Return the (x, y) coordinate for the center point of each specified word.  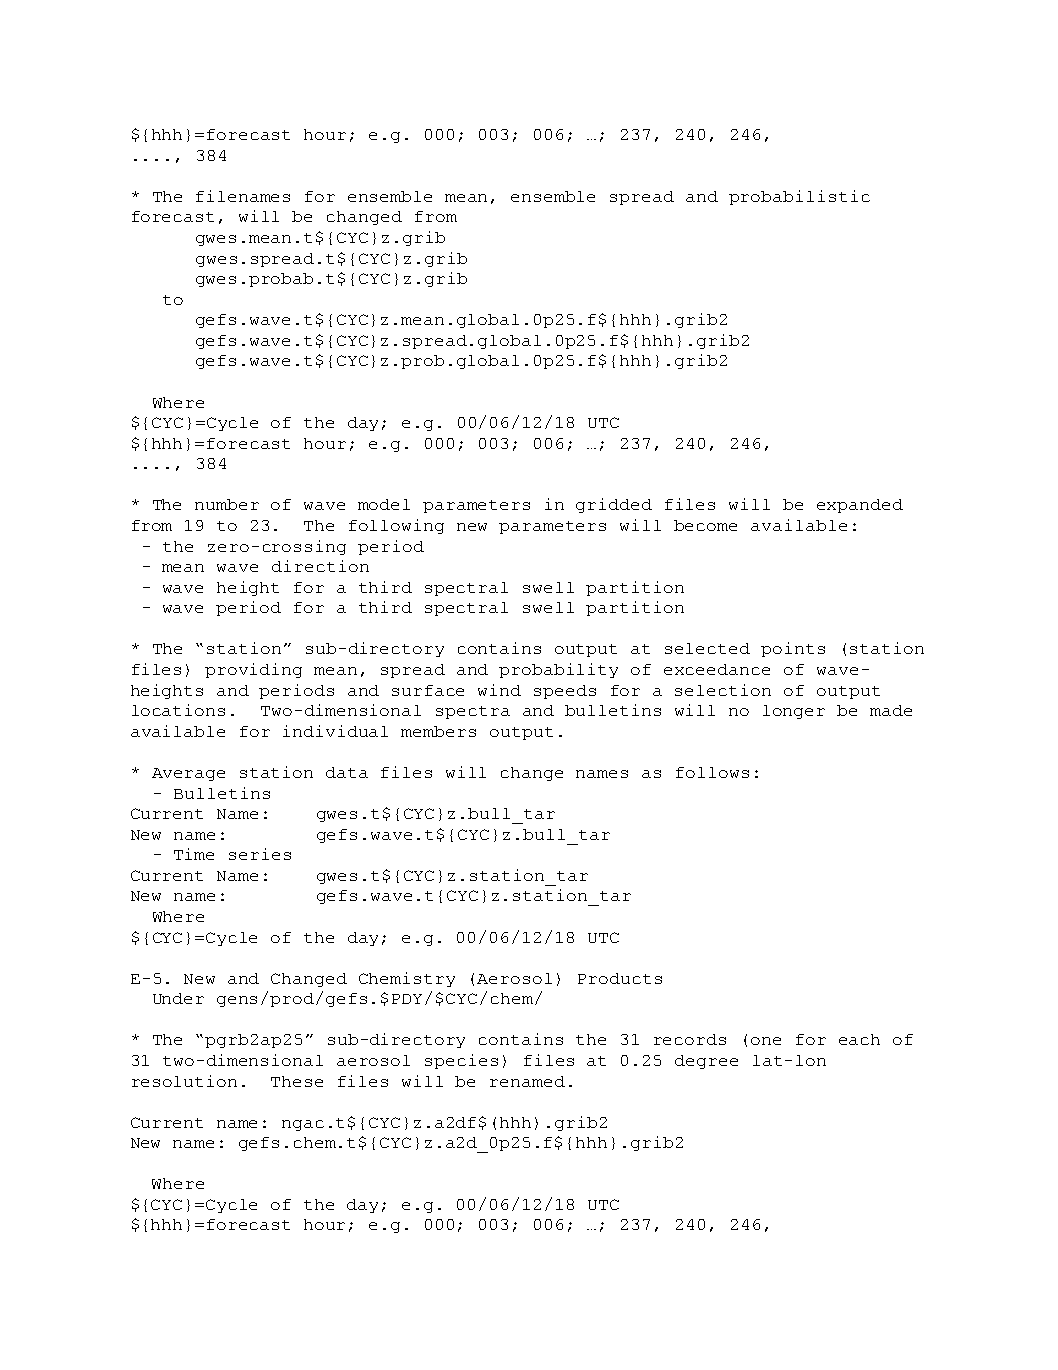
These (297, 1081)
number (227, 504)
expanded (860, 506)
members (438, 731)
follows (712, 772)
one (766, 1041)
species (461, 1061)
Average (188, 774)
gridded (614, 505)
